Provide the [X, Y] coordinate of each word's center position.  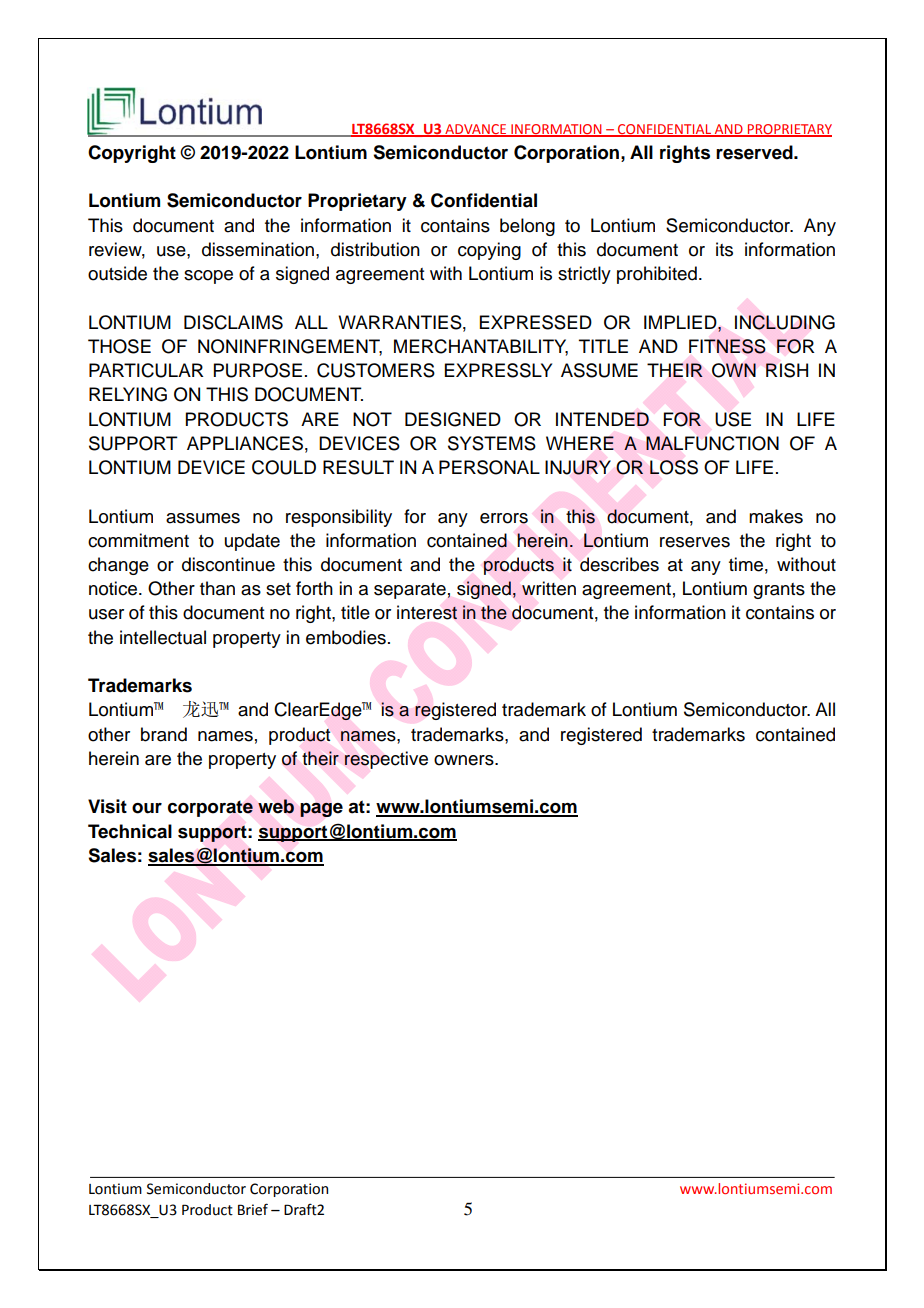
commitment [138, 540]
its [724, 249]
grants [779, 591]
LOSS [674, 467]
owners [465, 760]
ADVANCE [476, 130]
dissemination [258, 249]
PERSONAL [489, 467]
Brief [253, 1209]
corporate [210, 808]
